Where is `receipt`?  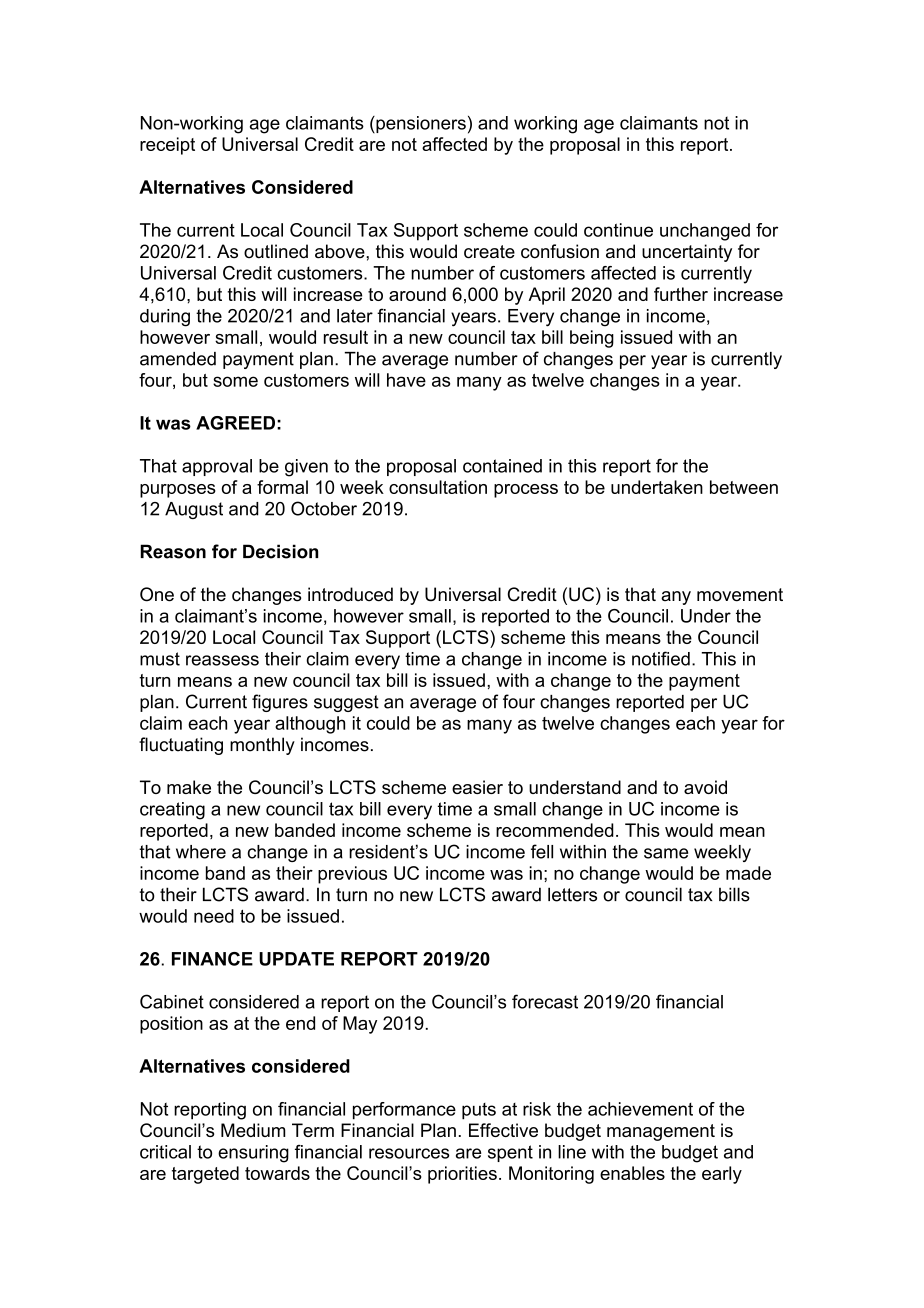 receipt is located at coordinates (167, 146).
